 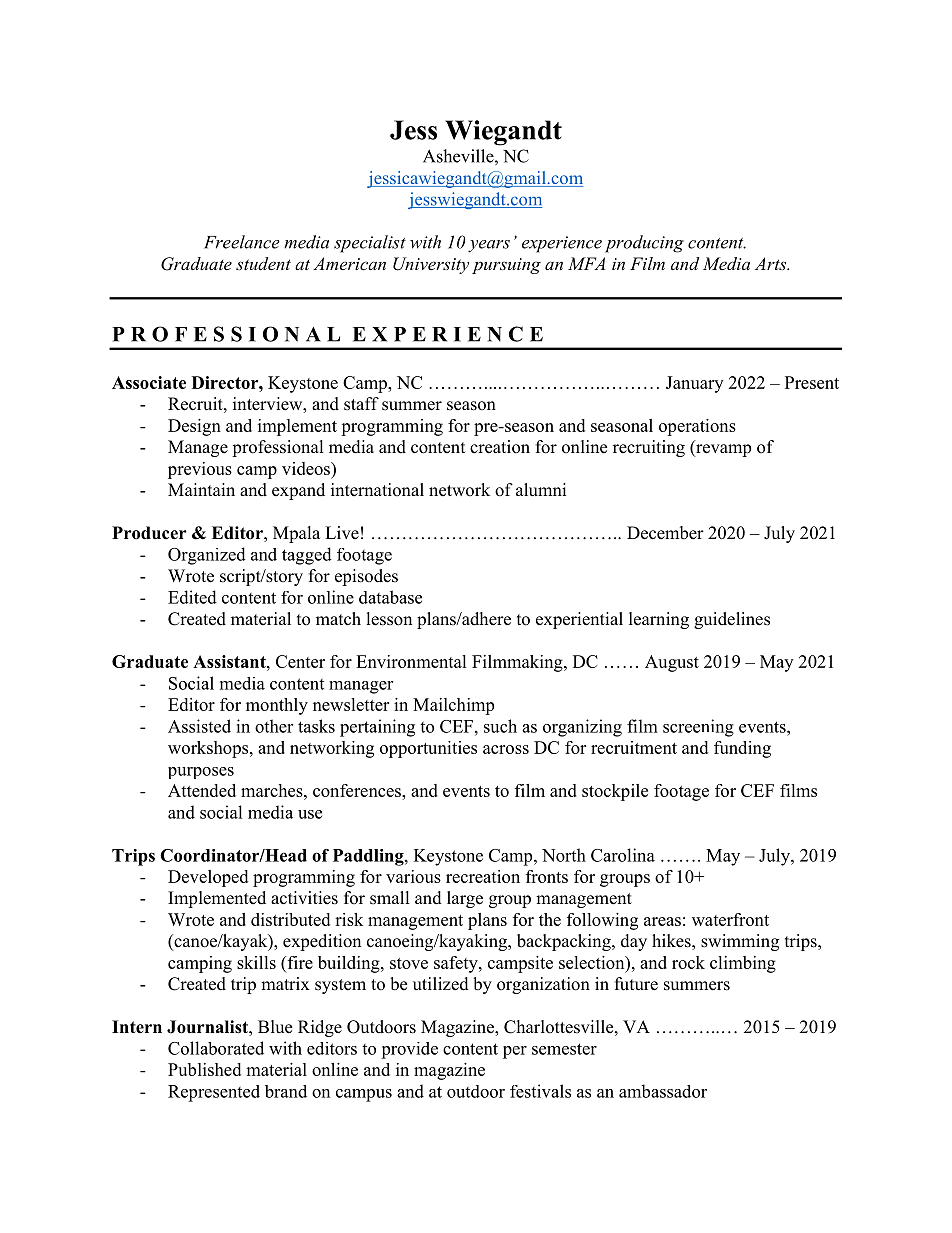 I want to click on University, so click(x=431, y=265).
